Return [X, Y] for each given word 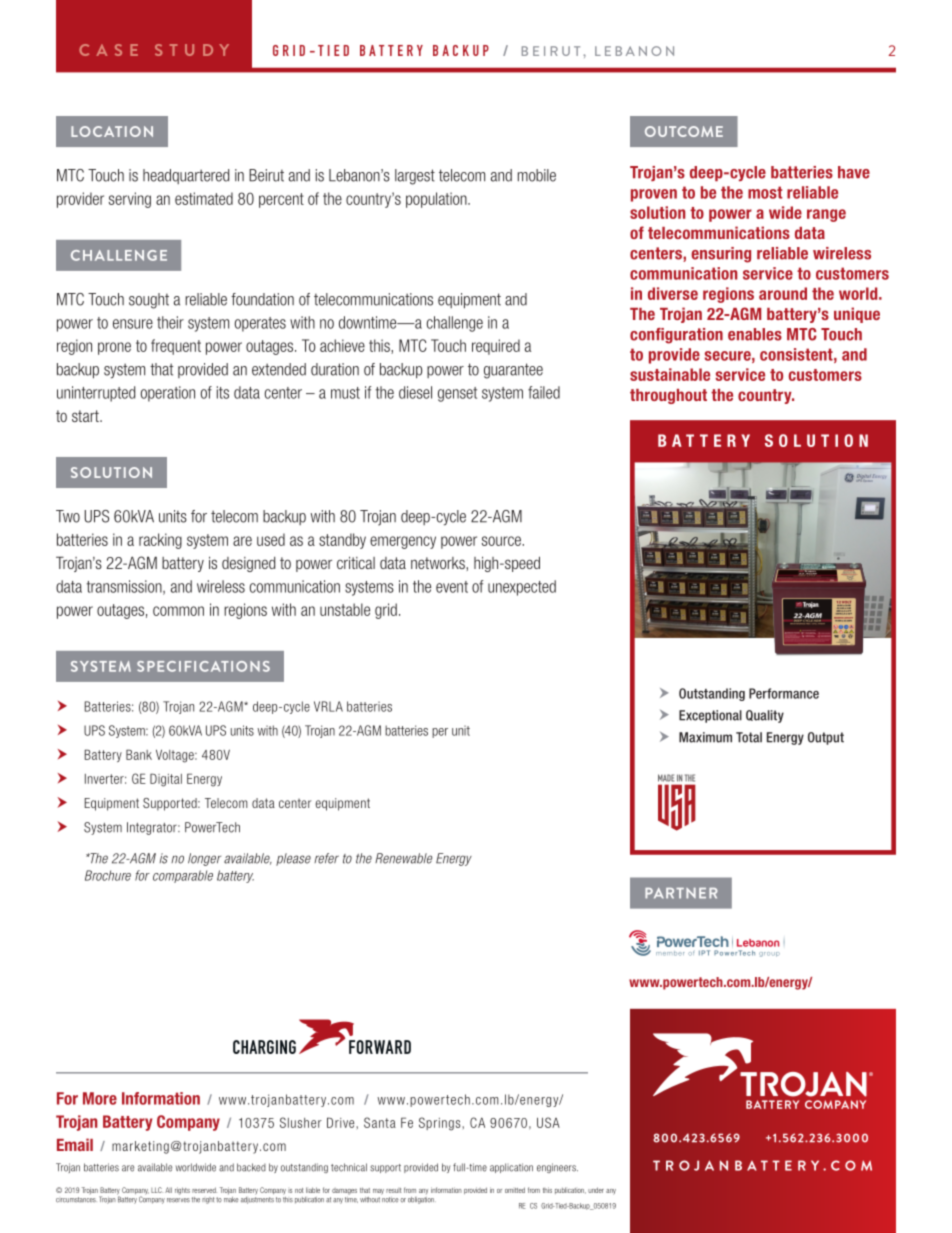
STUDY [192, 50]
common [178, 611]
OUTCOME [684, 131]
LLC [157, 1190]
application [511, 1168]
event [452, 587]
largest [415, 177]
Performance [784, 693]
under [596, 1190]
